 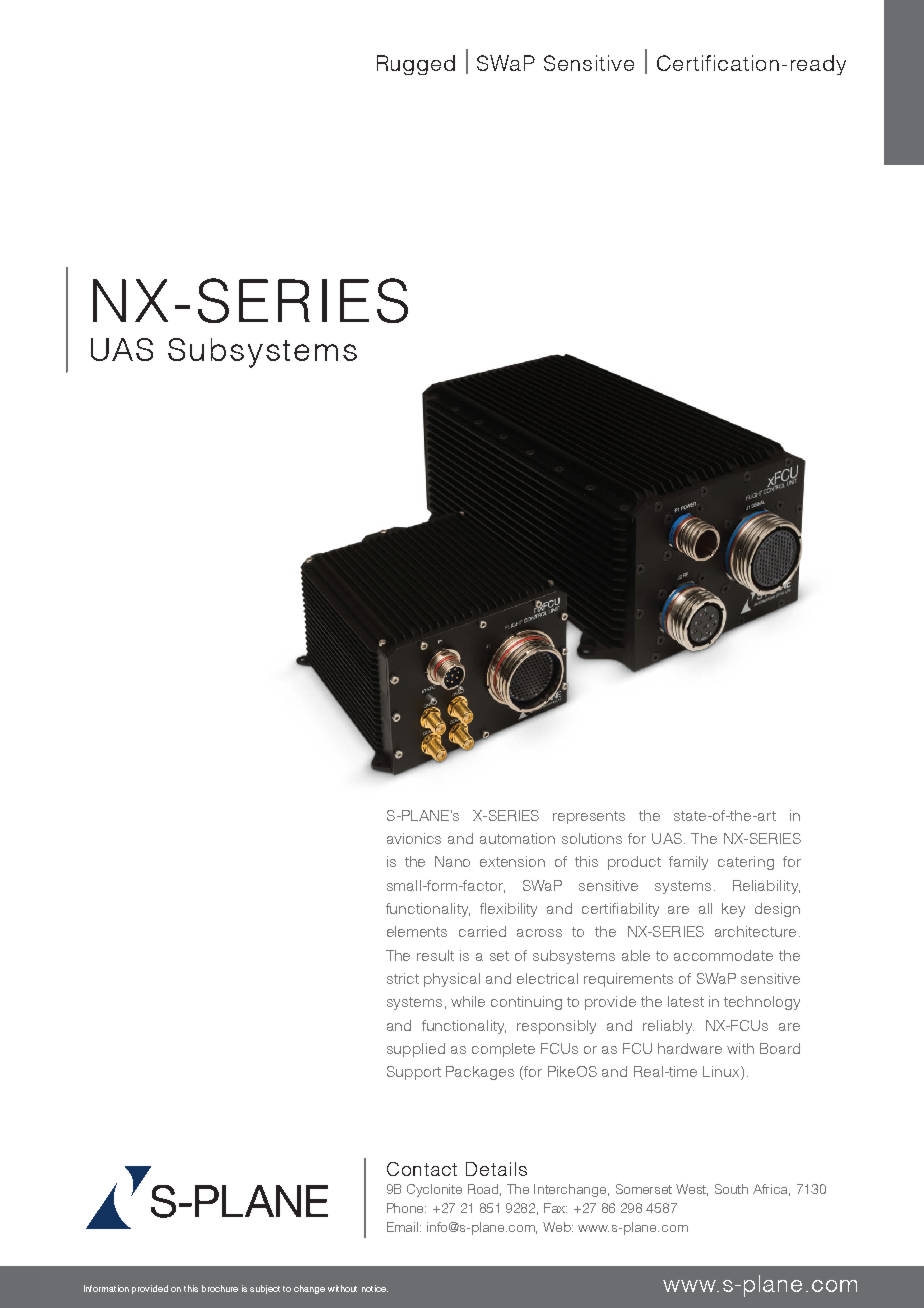 I want to click on solutions, so click(x=592, y=838).
